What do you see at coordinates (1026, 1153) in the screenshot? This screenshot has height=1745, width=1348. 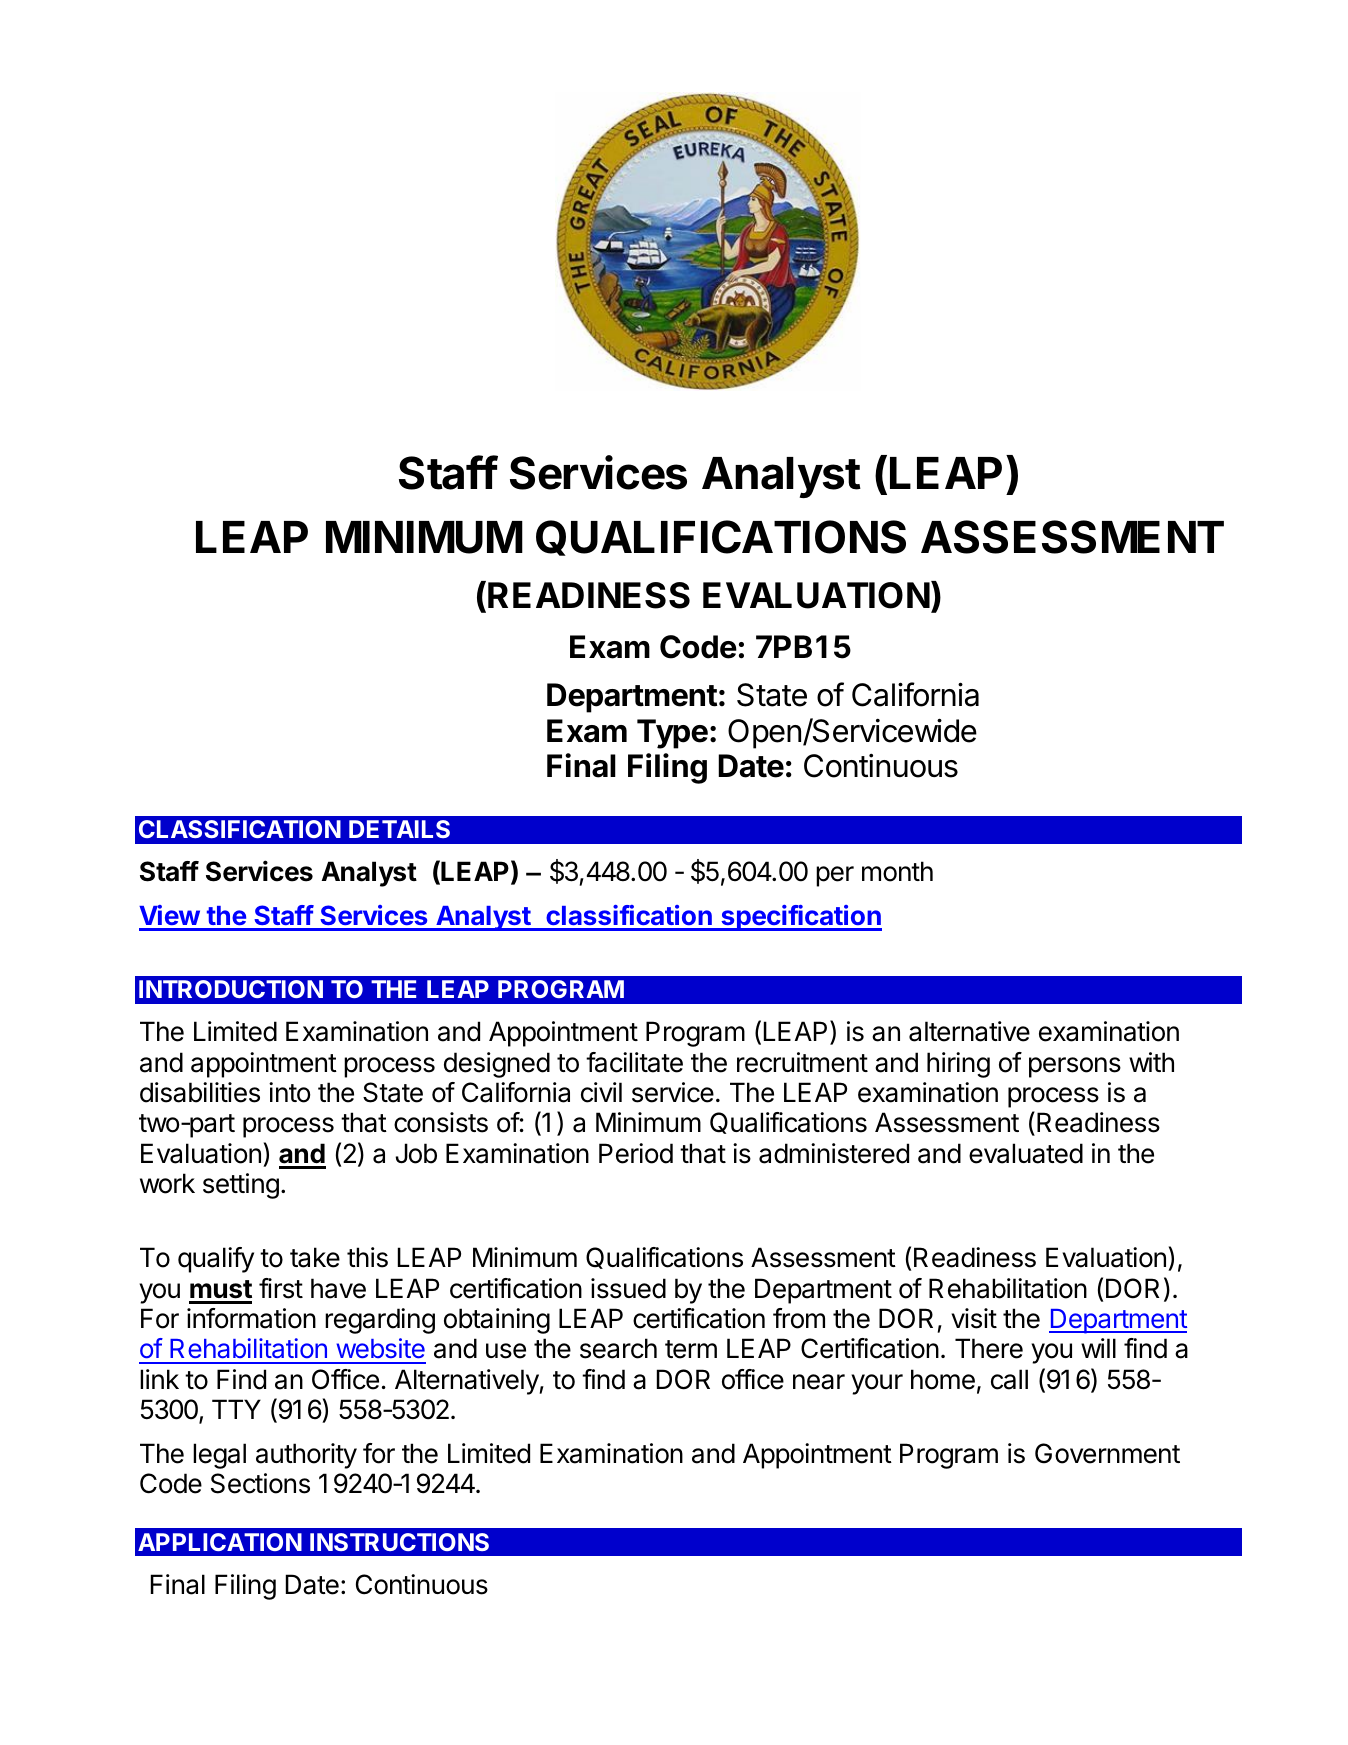 I see `evaluated` at bounding box center [1026, 1153].
